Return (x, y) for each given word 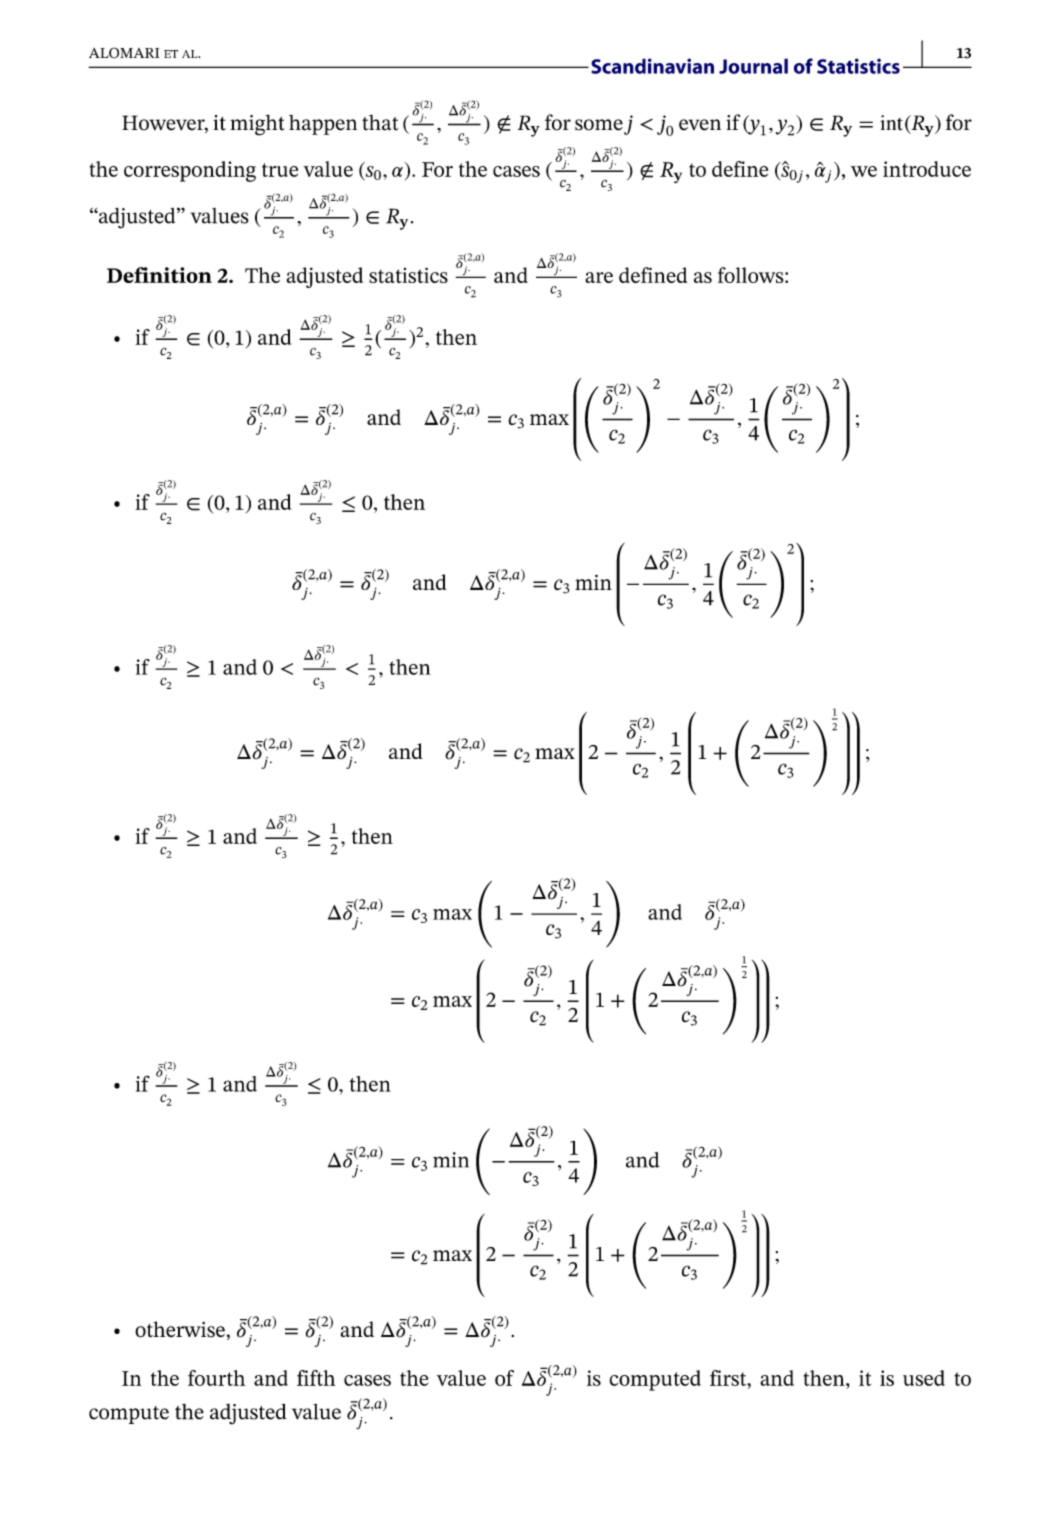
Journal (753, 66)
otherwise (180, 1329)
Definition (159, 275)
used (924, 1378)
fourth (216, 1378)
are (599, 277)
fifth (316, 1378)
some (599, 125)
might (257, 125)
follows (752, 275)
